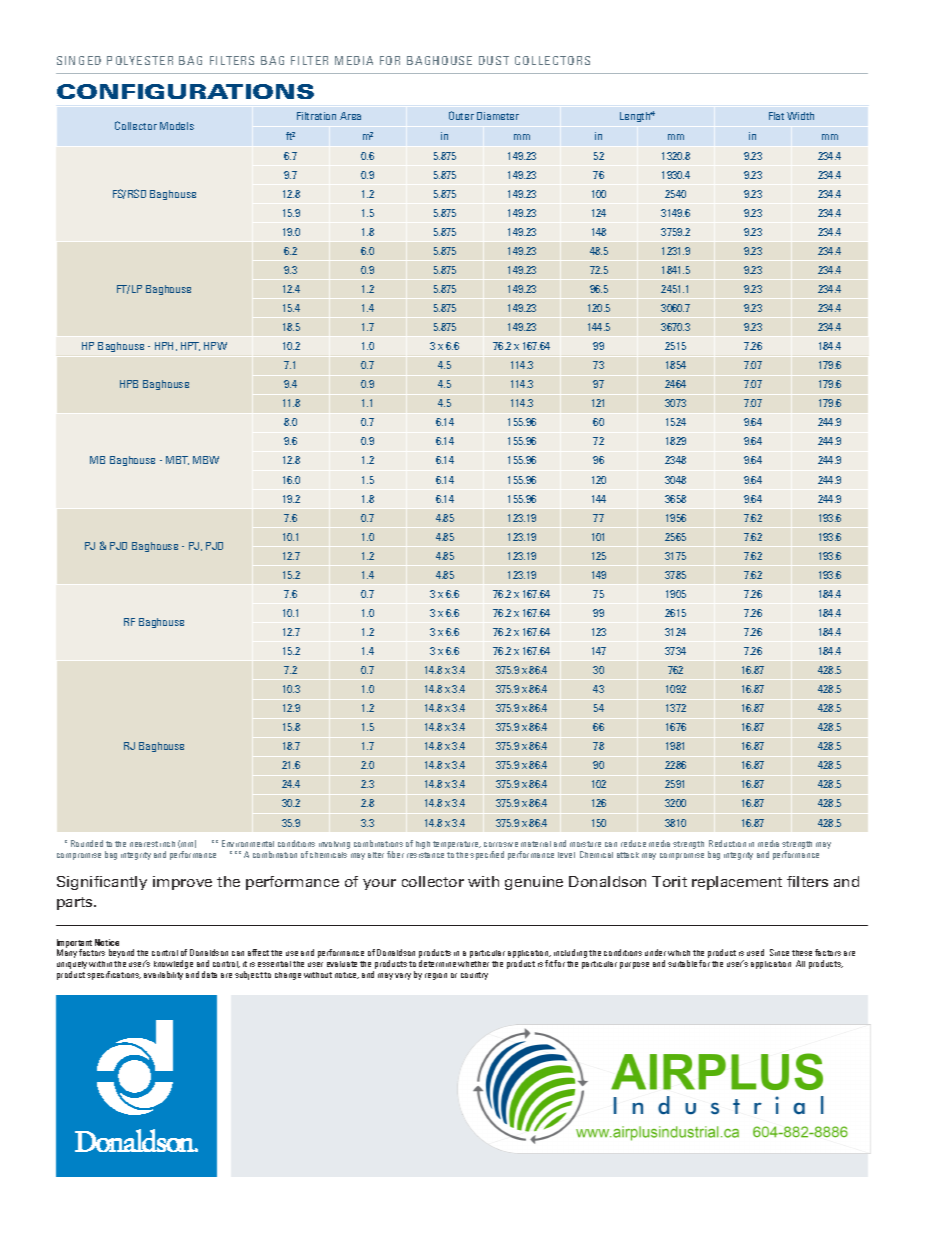 The image size is (952, 1233). Describe the element at coordinates (498, 116) in the screenshot. I see `Diameter` at that location.
